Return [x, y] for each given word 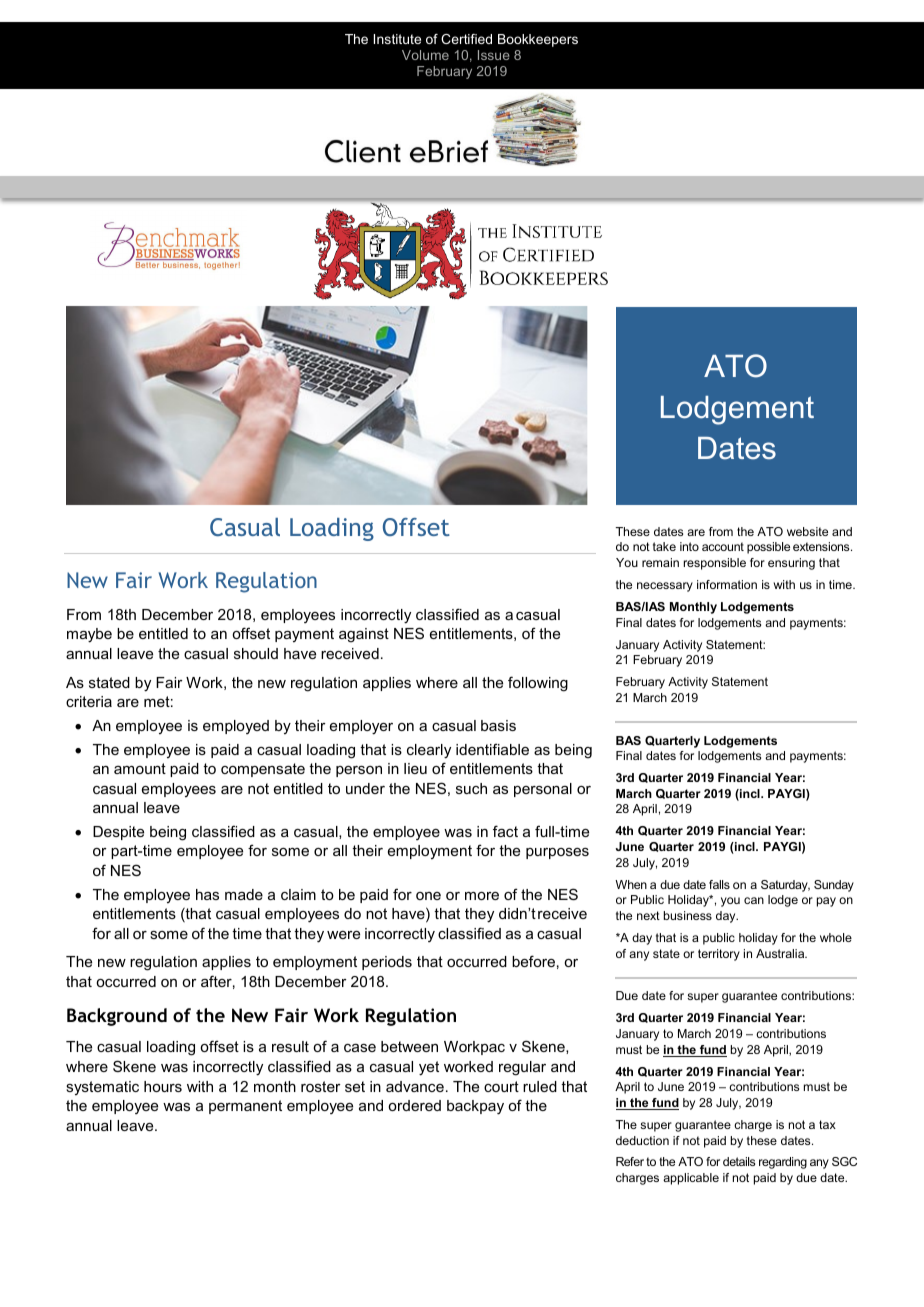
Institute [397, 39]
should [256, 653]
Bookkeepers [538, 40]
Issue [494, 55]
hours [163, 1086]
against [364, 635]
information [727, 584]
